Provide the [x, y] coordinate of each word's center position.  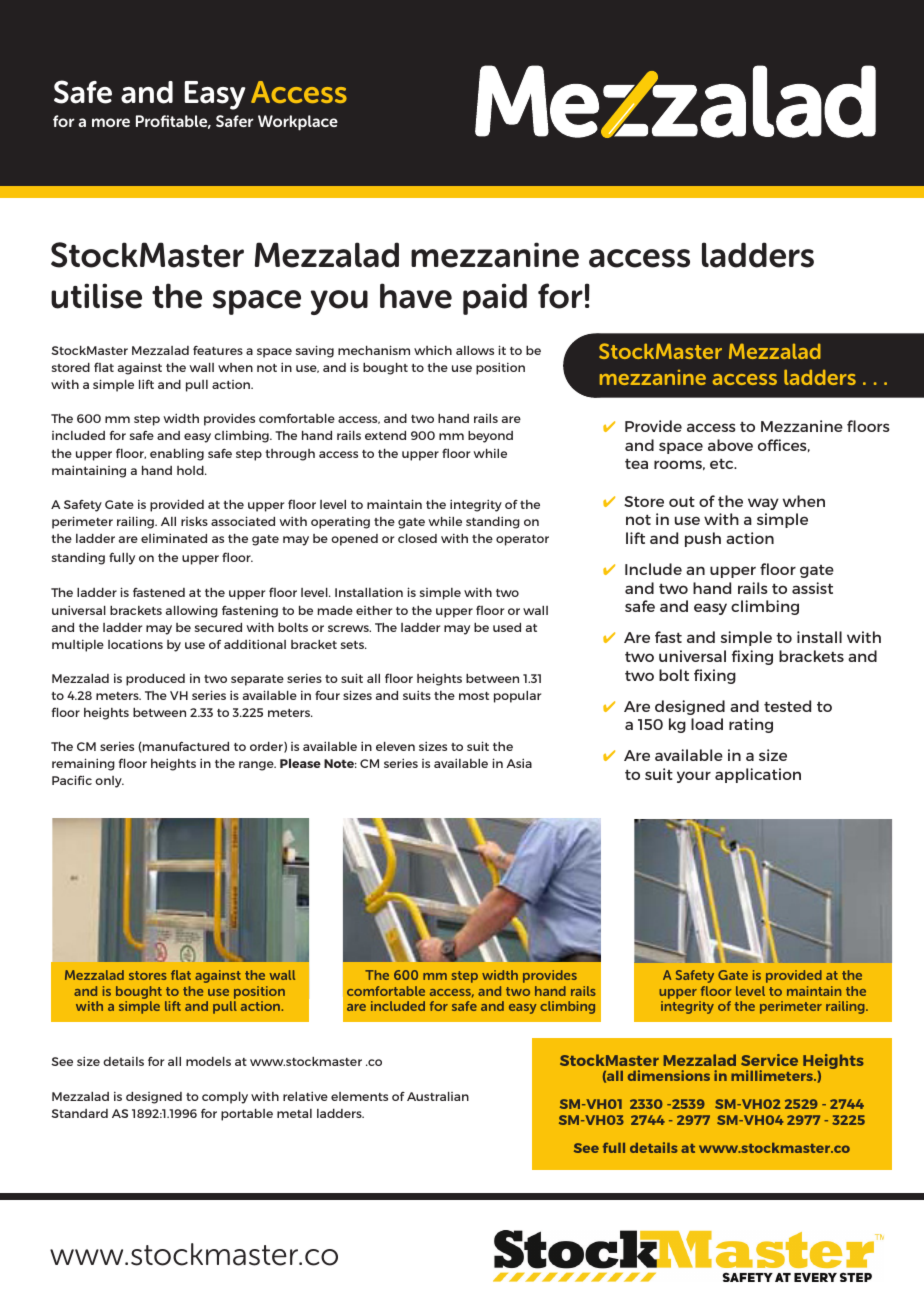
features [218, 350]
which [433, 350]
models [208, 1061]
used [507, 627]
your [694, 777]
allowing [192, 611]
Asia [519, 763]
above [730, 445]
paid [495, 299]
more [111, 122]
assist [812, 588]
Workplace [298, 123]
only [109, 782]
